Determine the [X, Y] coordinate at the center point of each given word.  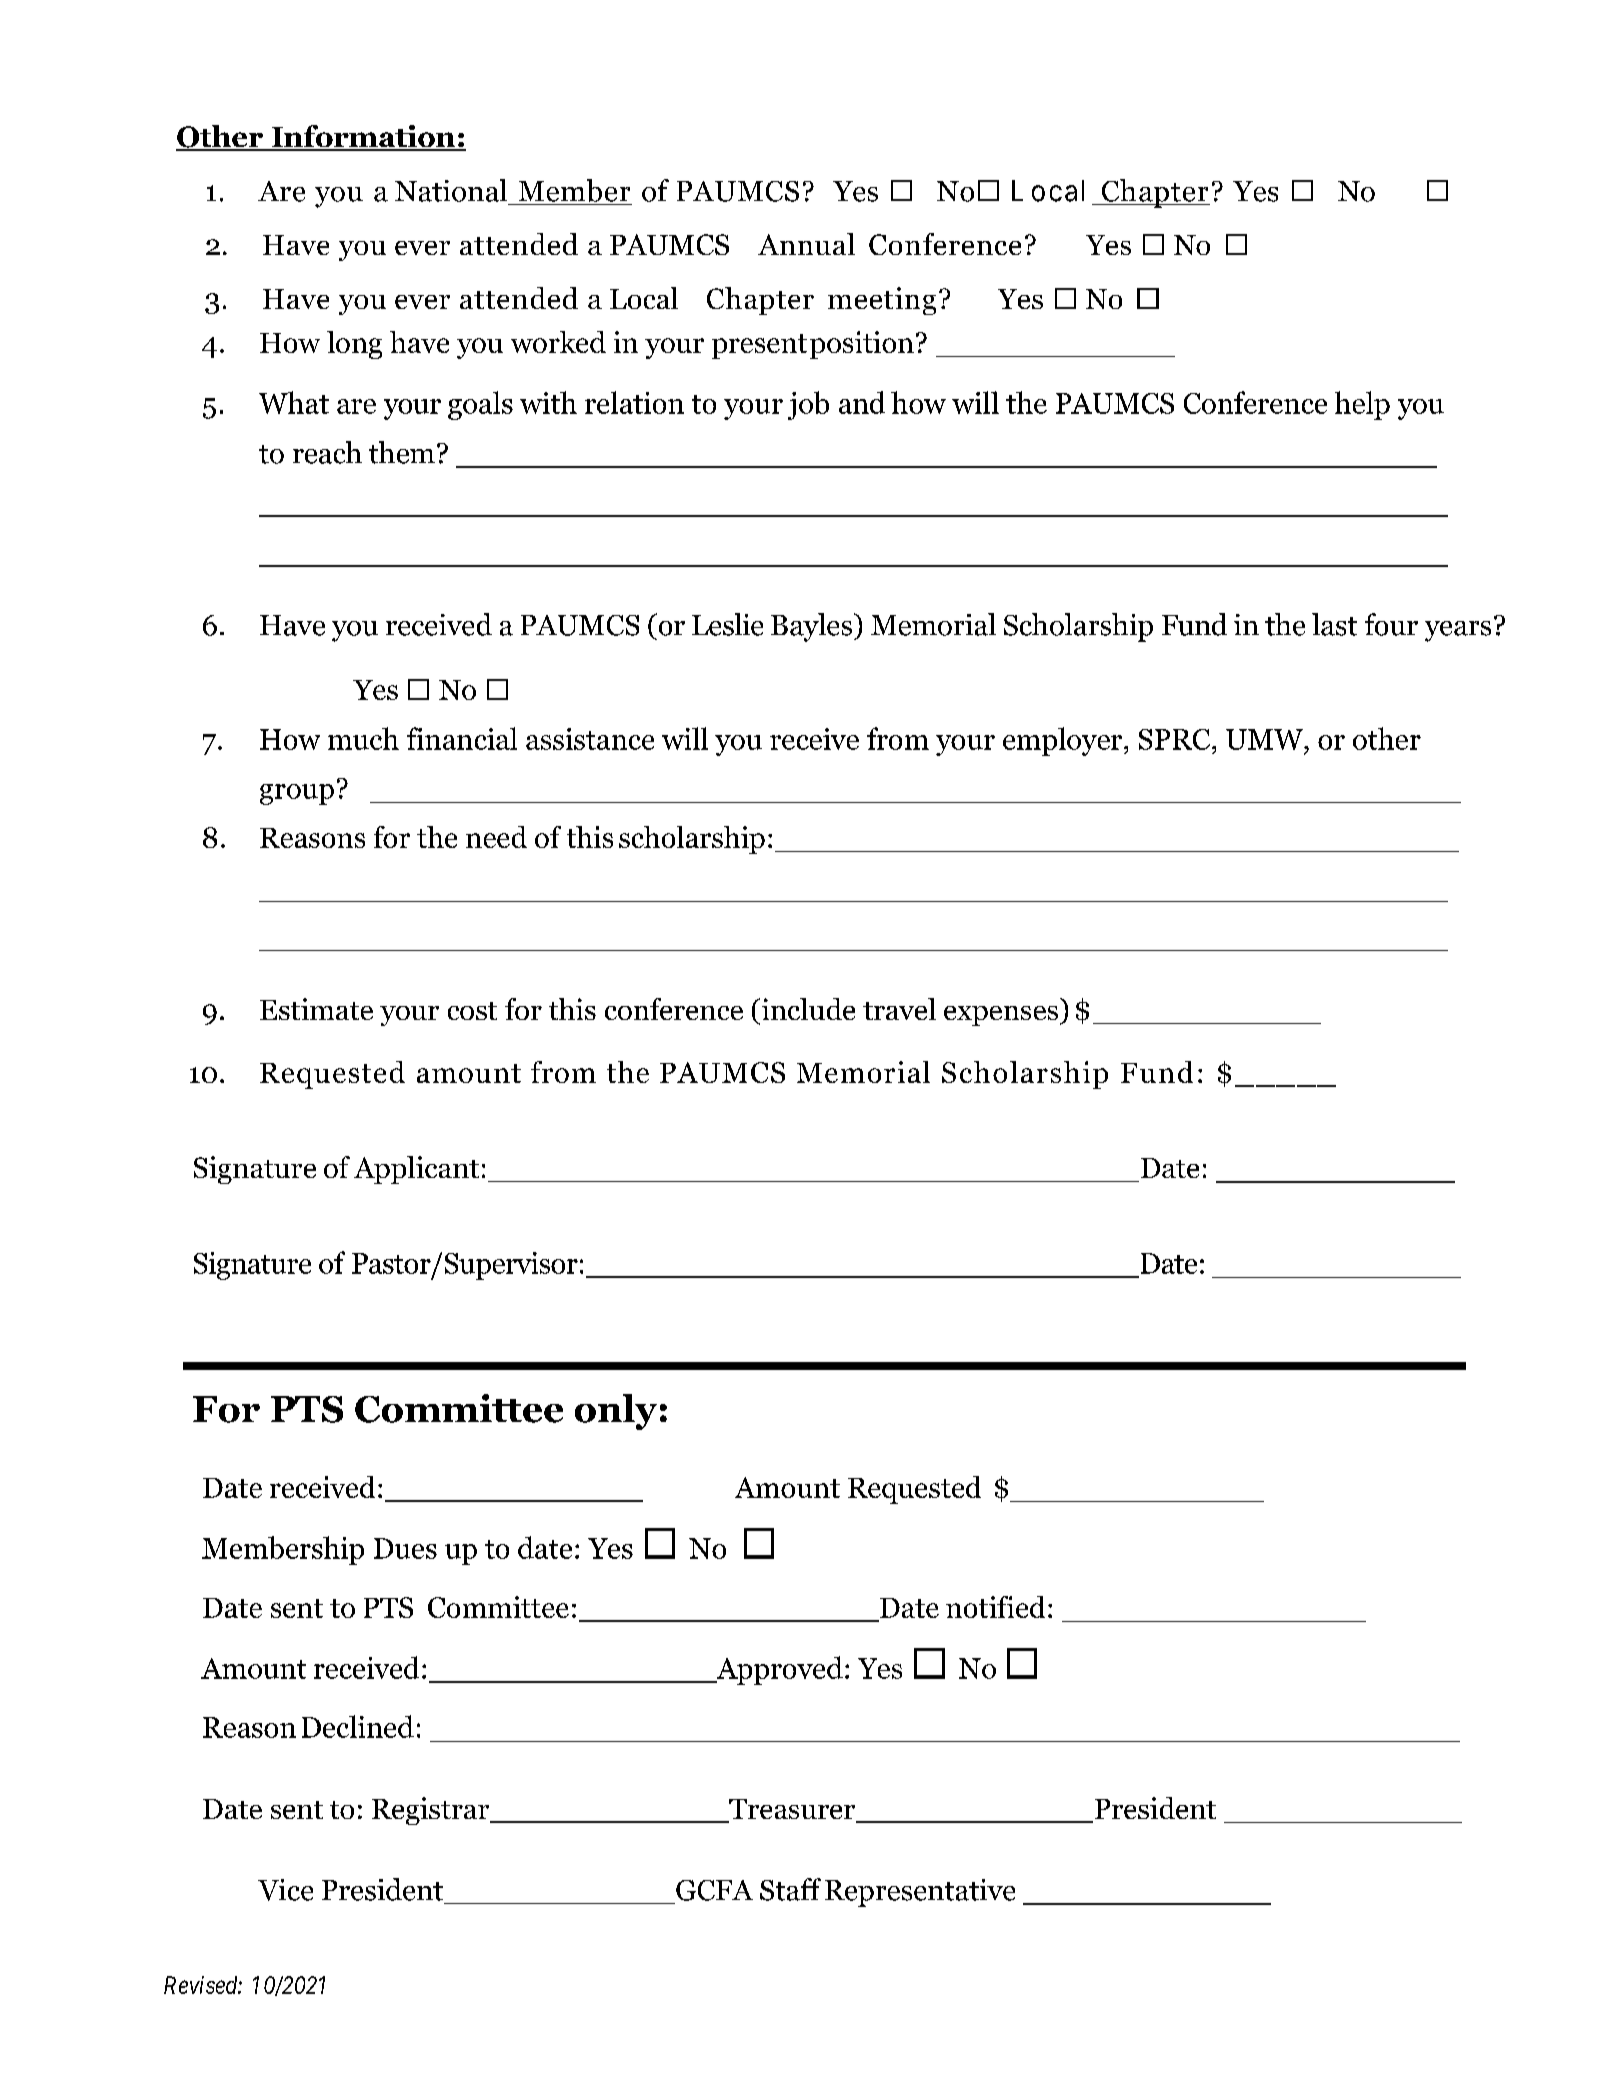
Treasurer [792, 1810]
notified [995, 1607]
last [1334, 624]
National [451, 190]
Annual [806, 244]
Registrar [432, 1811]
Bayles [813, 627]
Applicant [416, 1170]
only [616, 1412]
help [1362, 405]
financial [462, 738]
